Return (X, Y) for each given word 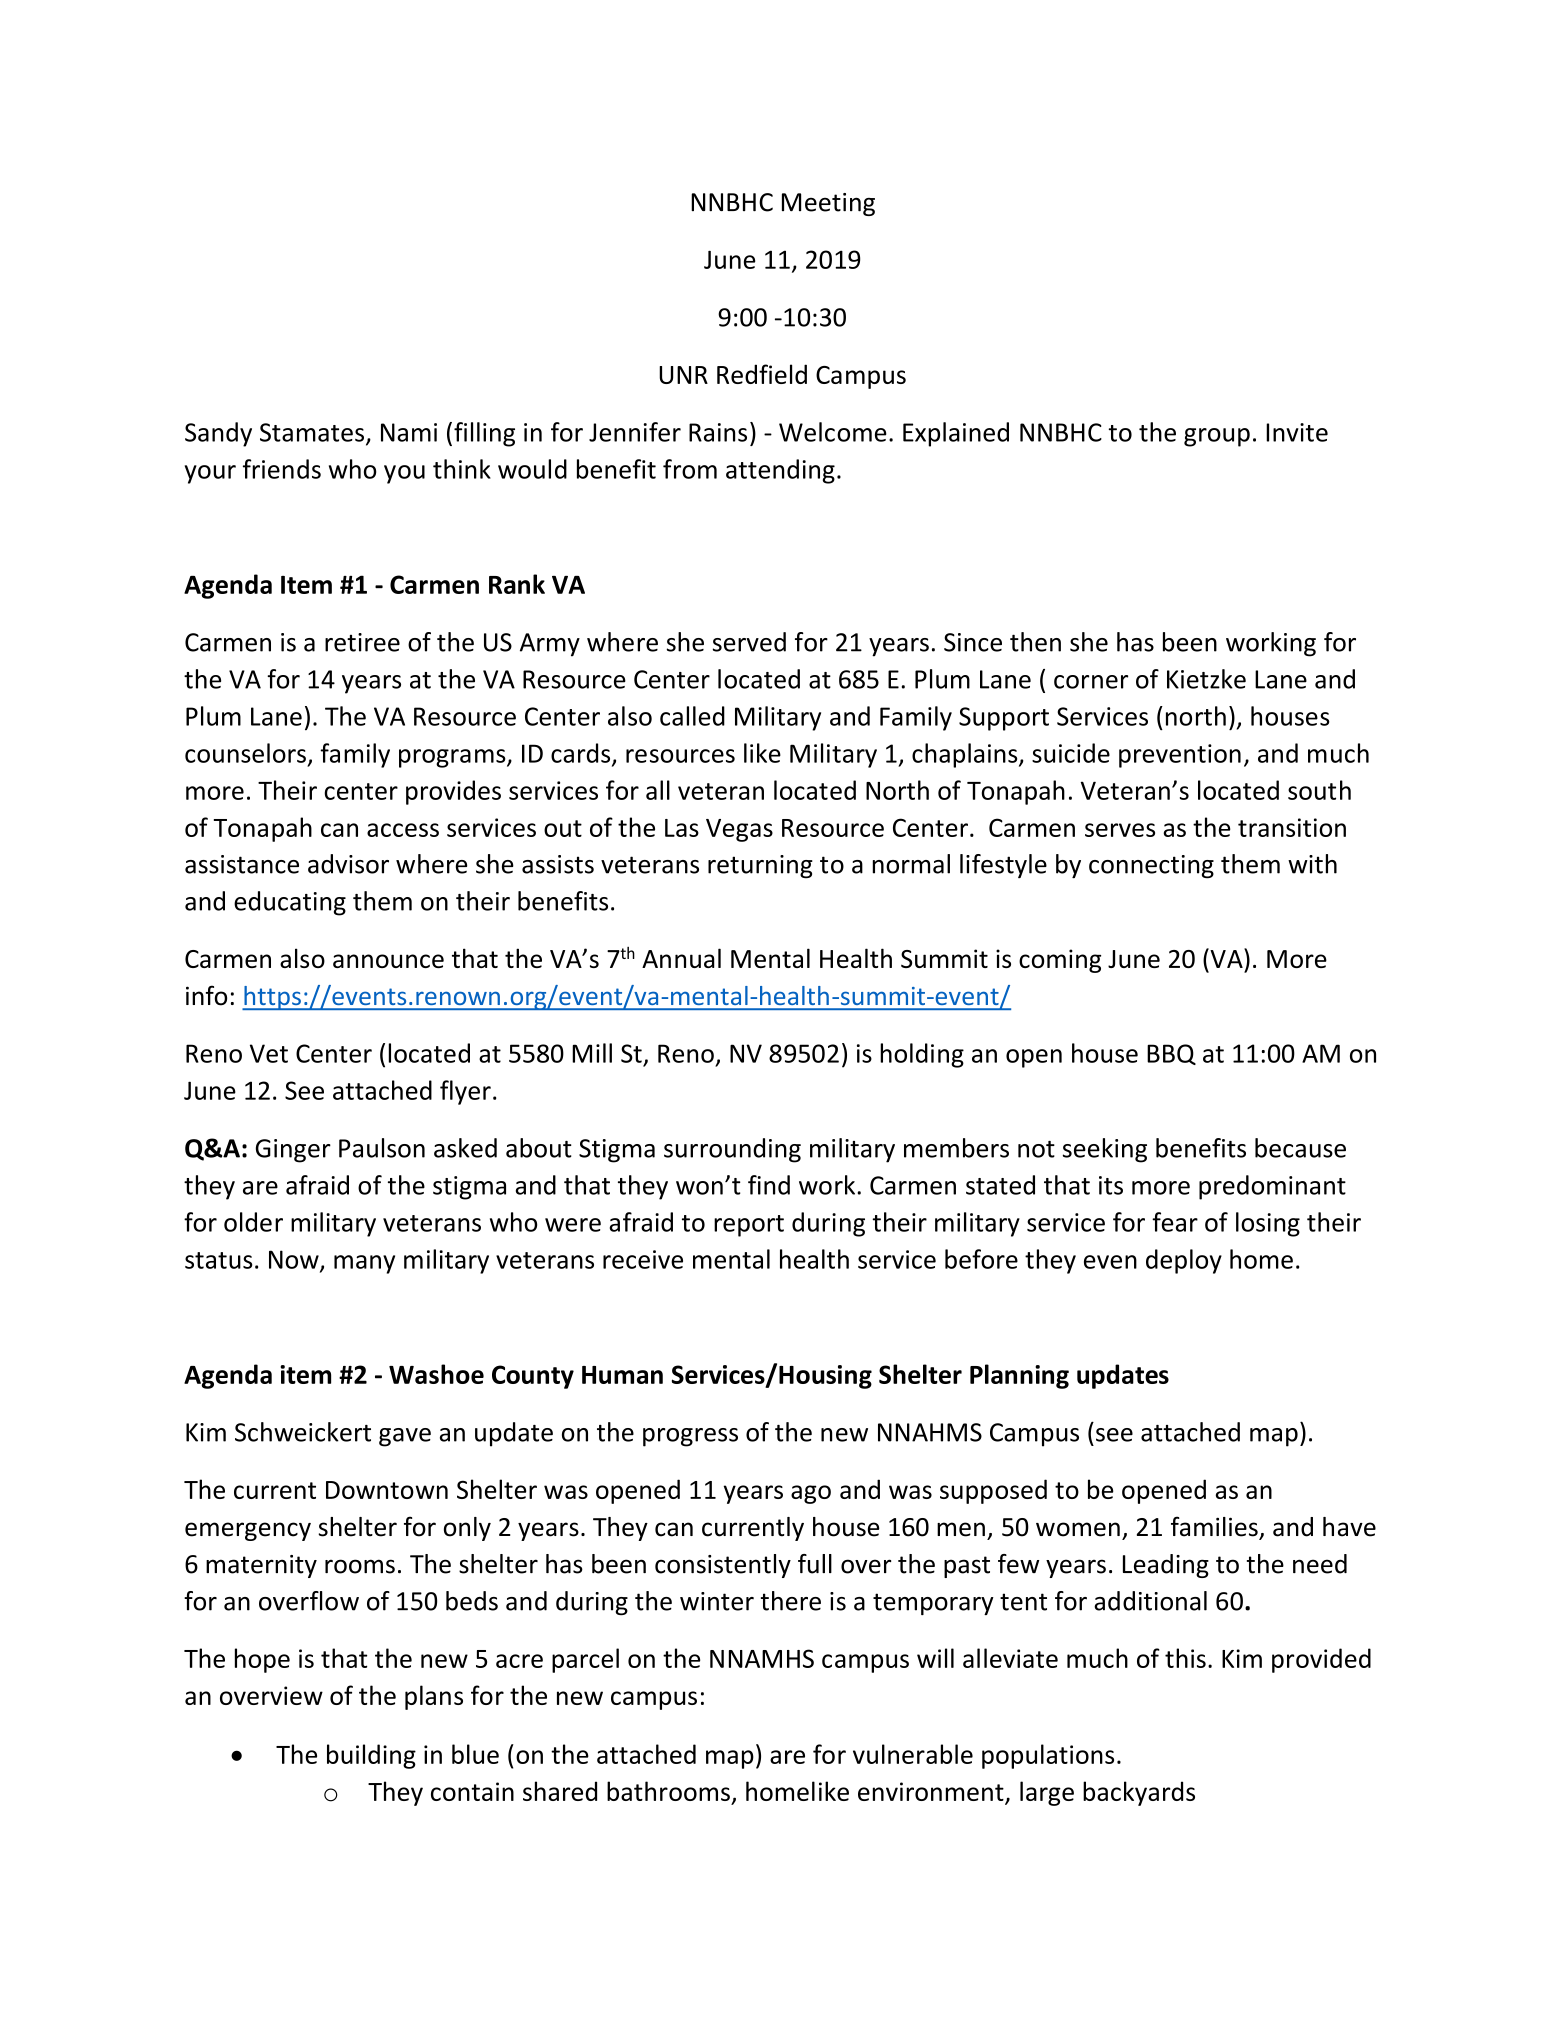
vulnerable (913, 1754)
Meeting (828, 204)
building (371, 1756)
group (1217, 437)
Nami (409, 432)
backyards (1139, 1793)
